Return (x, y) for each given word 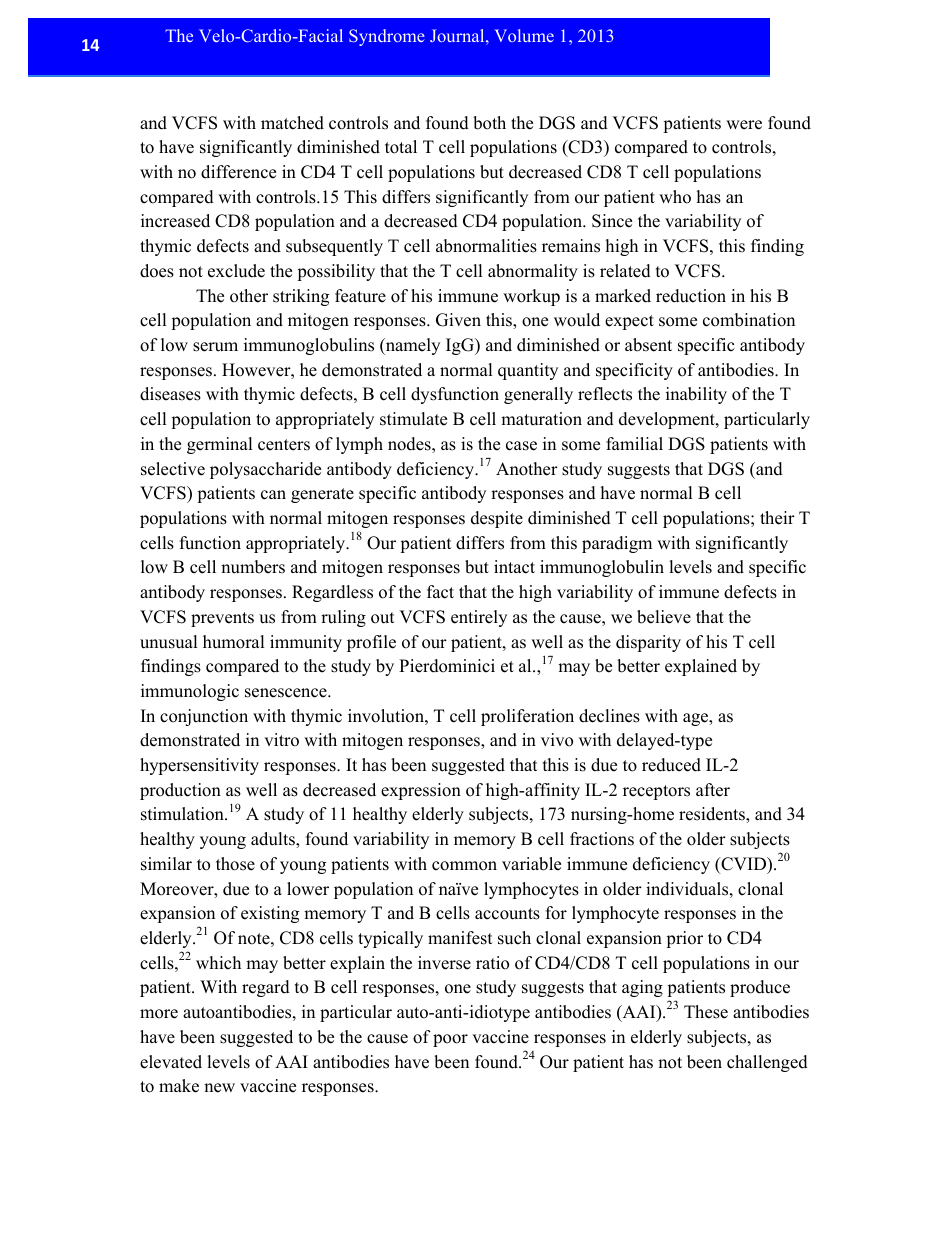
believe (664, 617)
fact (440, 592)
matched (292, 123)
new (219, 1088)
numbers (253, 567)
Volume (524, 35)
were (744, 125)
